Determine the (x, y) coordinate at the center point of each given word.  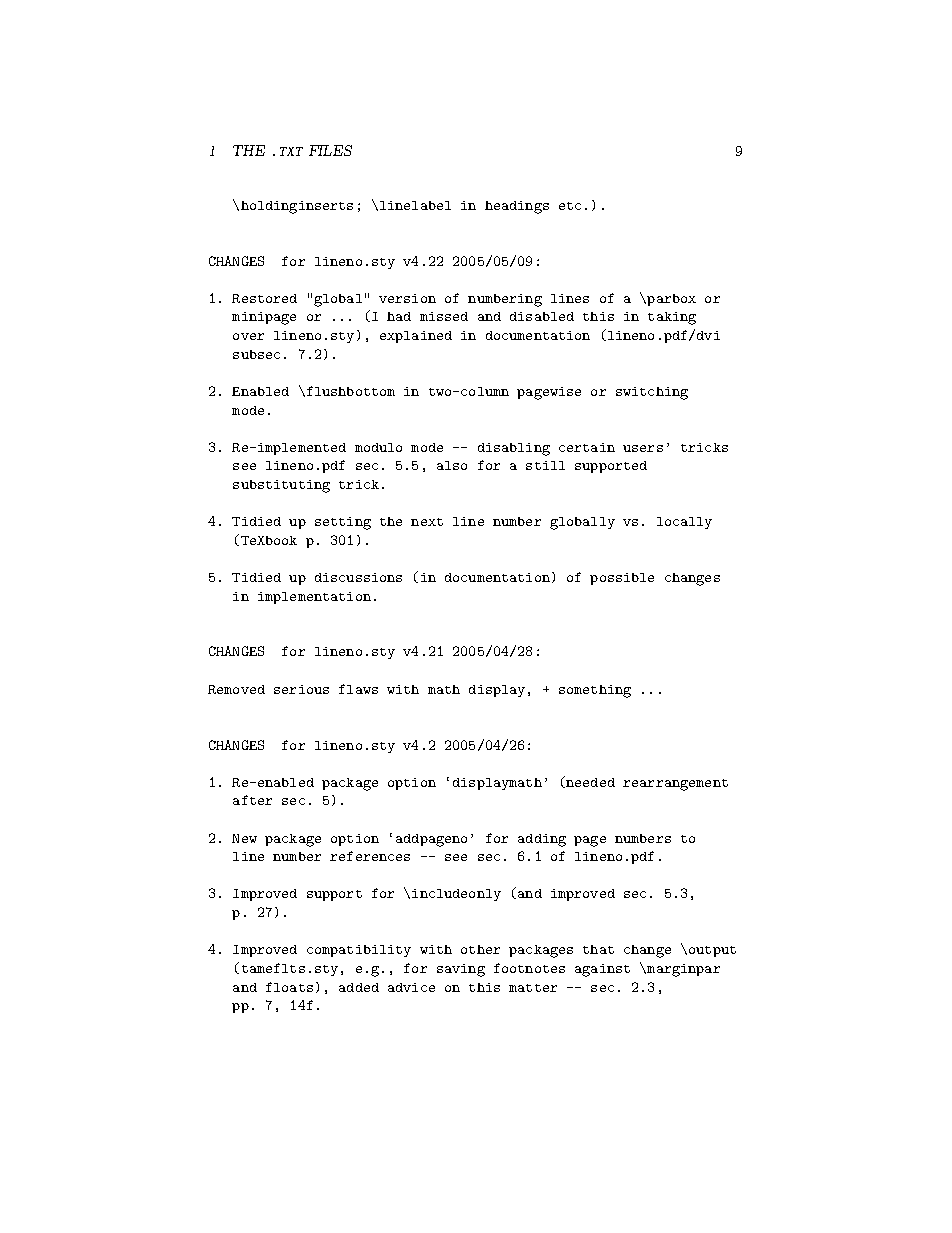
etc (570, 206)
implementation (314, 598)
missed (444, 316)
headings (517, 207)
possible (622, 579)
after (252, 800)
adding (542, 840)
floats (289, 987)
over (248, 336)
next (427, 522)
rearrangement (675, 785)
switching (652, 393)
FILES (330, 150)
